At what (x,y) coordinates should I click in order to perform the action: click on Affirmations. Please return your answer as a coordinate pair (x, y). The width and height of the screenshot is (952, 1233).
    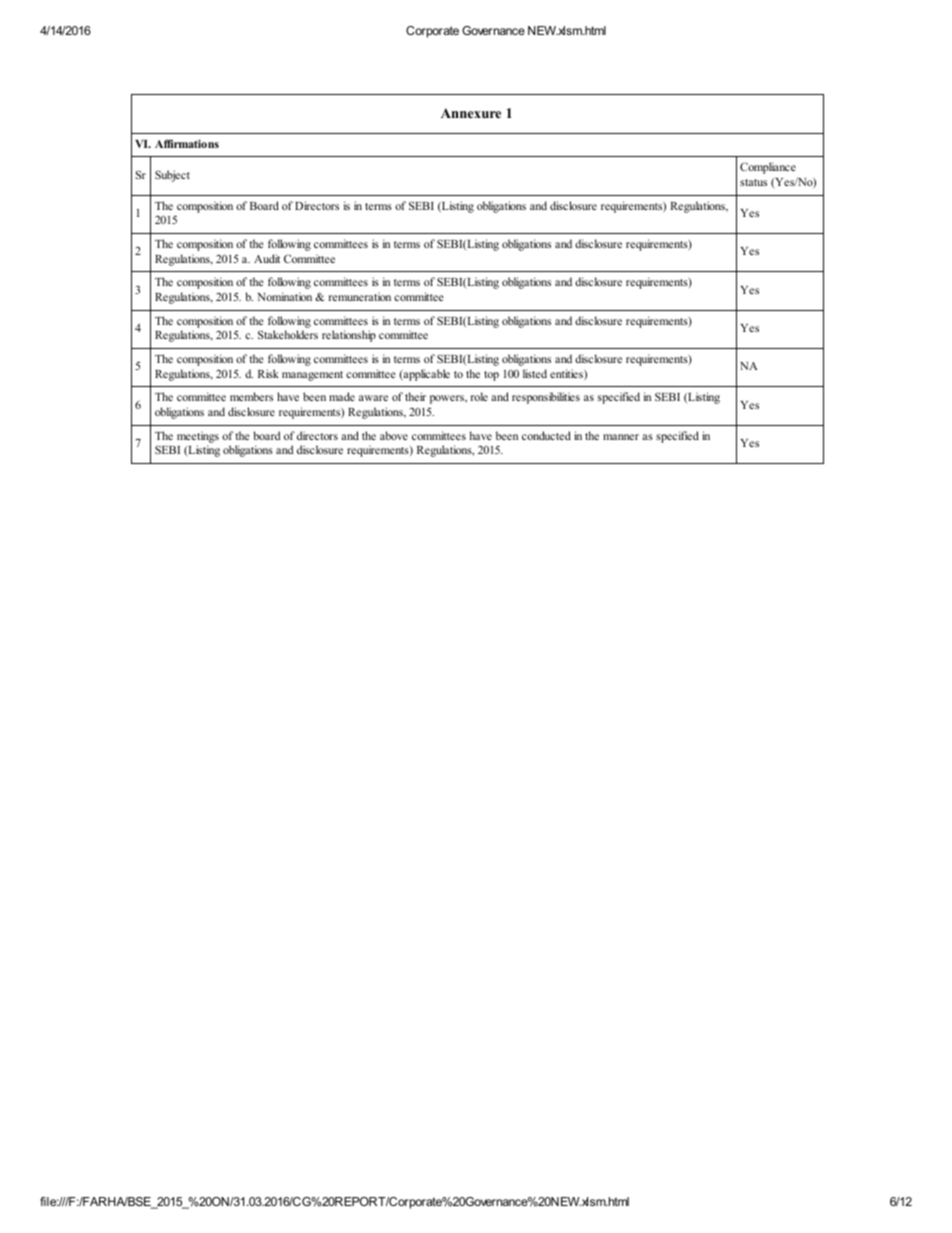
    Looking at the image, I should click on (187, 143).
